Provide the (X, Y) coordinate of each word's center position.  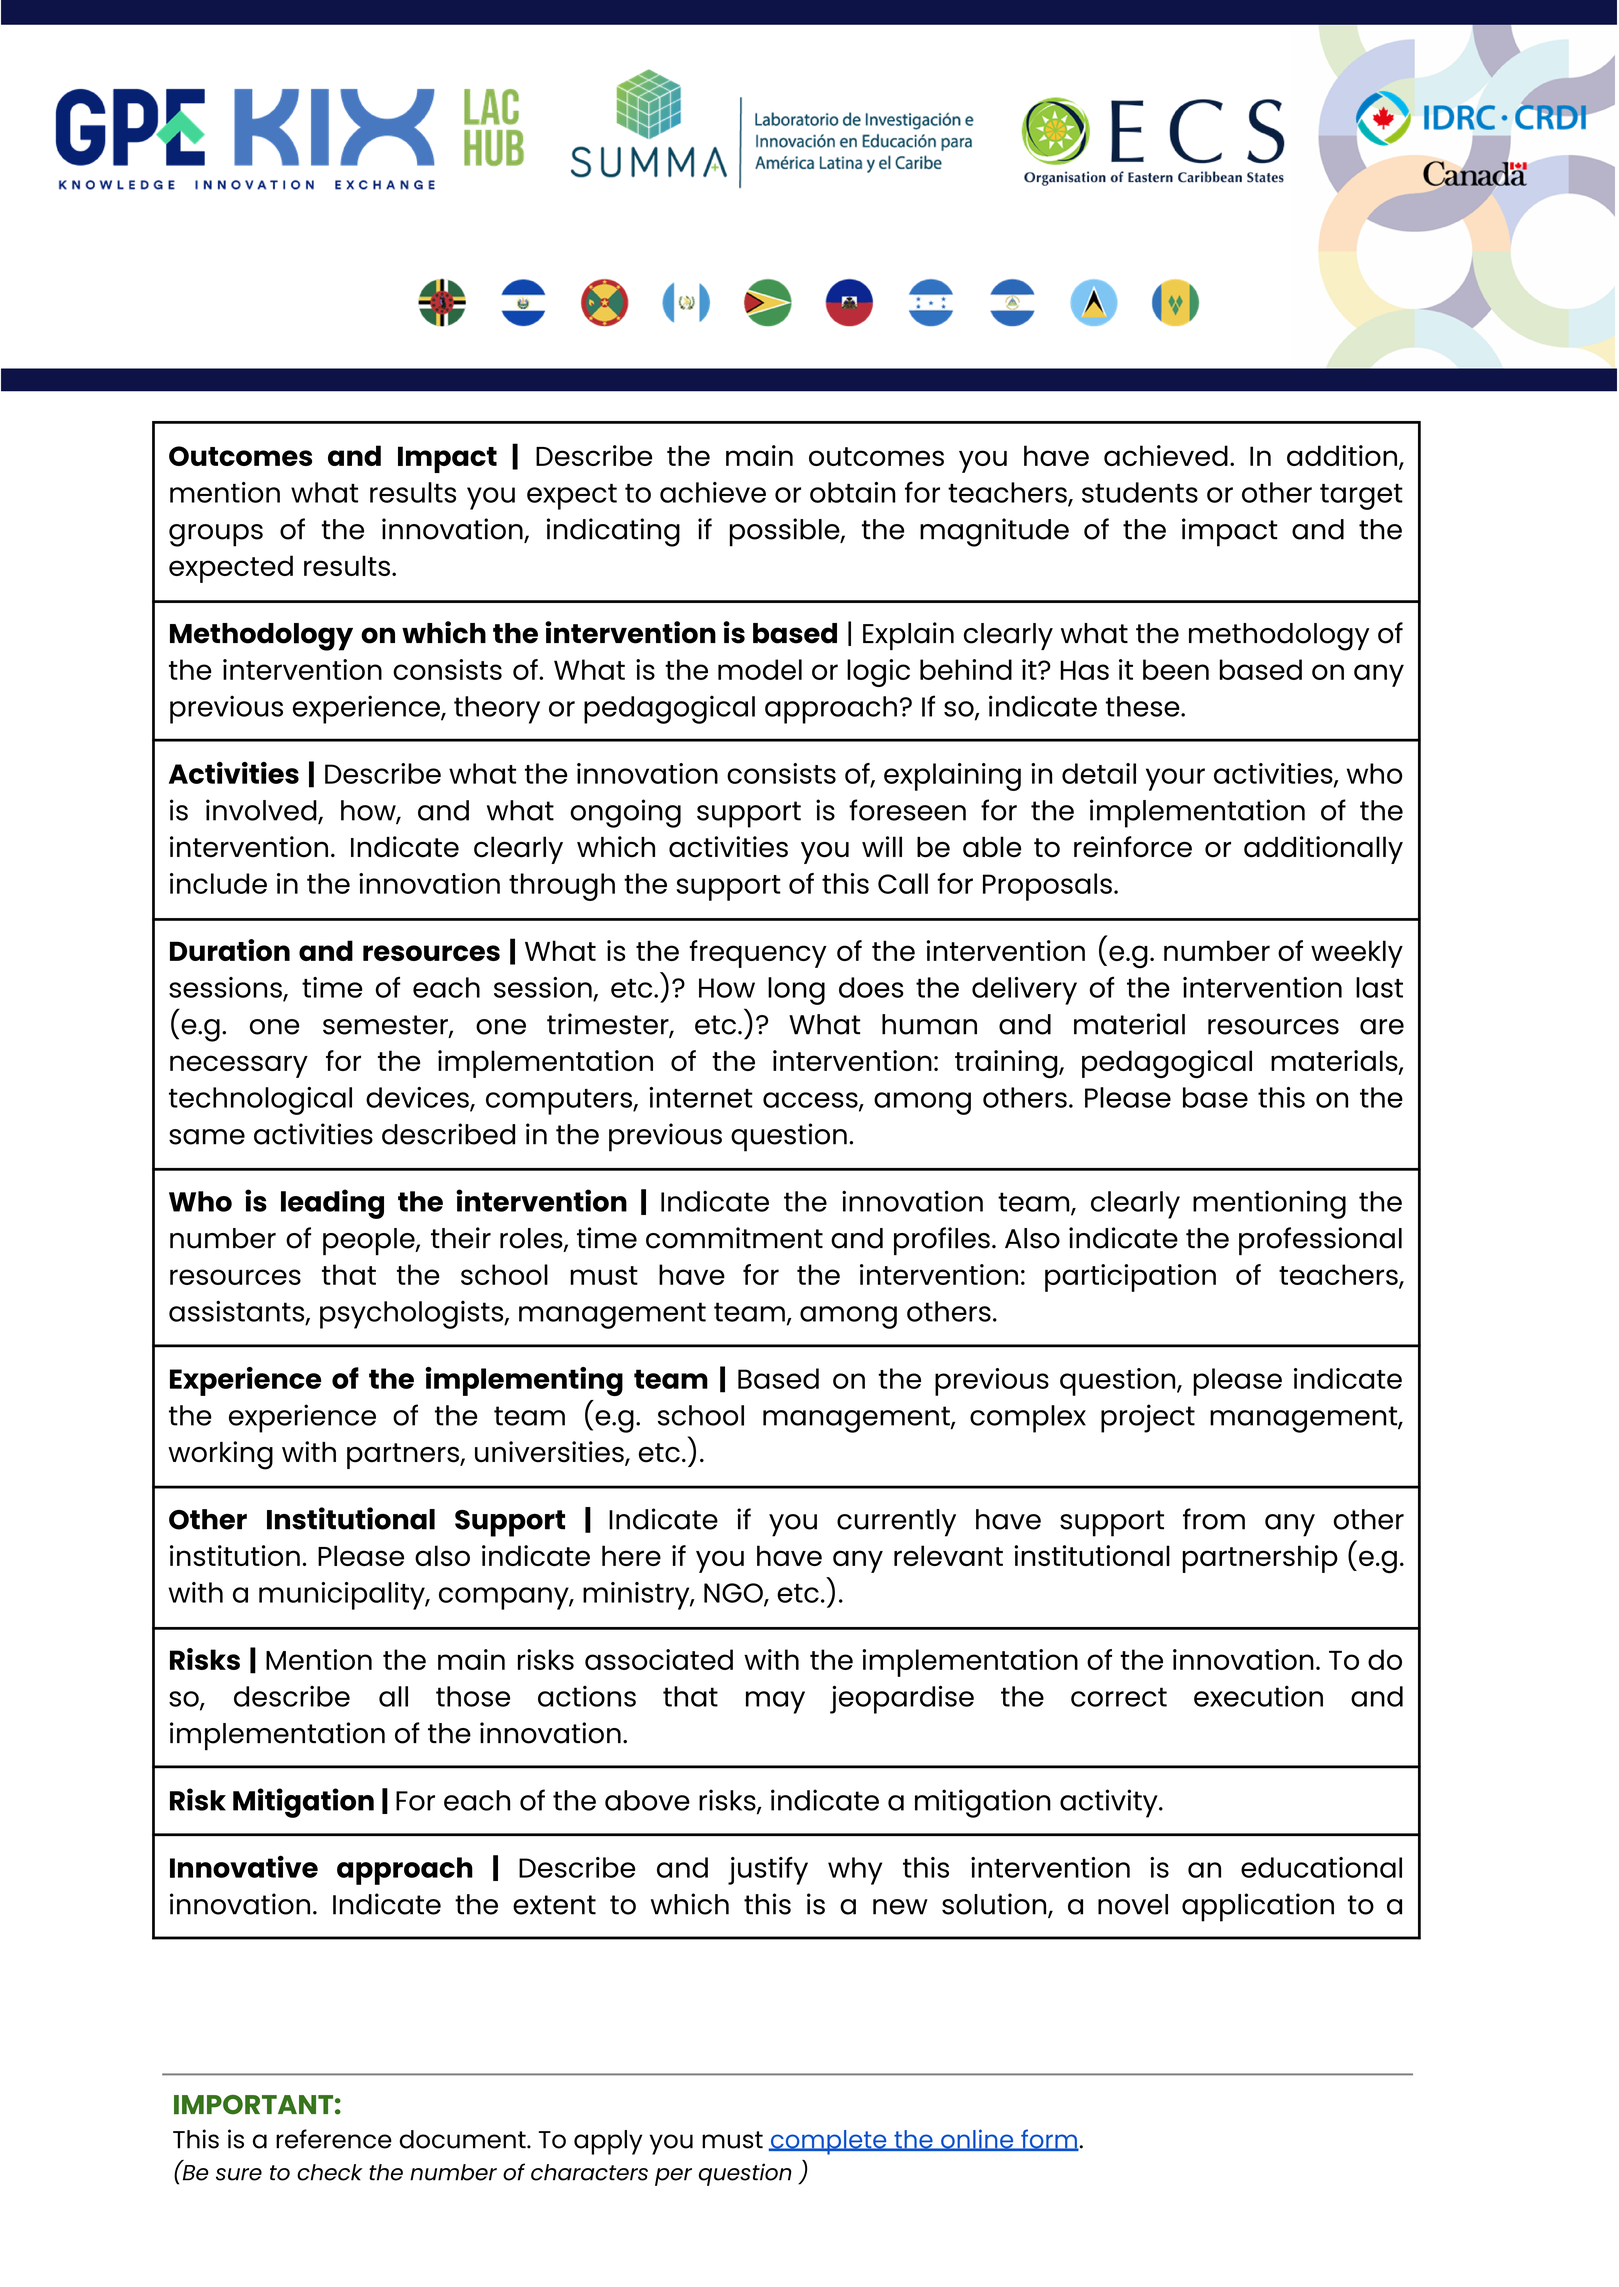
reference (334, 2139)
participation (1130, 1278)
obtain (853, 492)
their (461, 1238)
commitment (734, 1238)
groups (216, 535)
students (1140, 492)
